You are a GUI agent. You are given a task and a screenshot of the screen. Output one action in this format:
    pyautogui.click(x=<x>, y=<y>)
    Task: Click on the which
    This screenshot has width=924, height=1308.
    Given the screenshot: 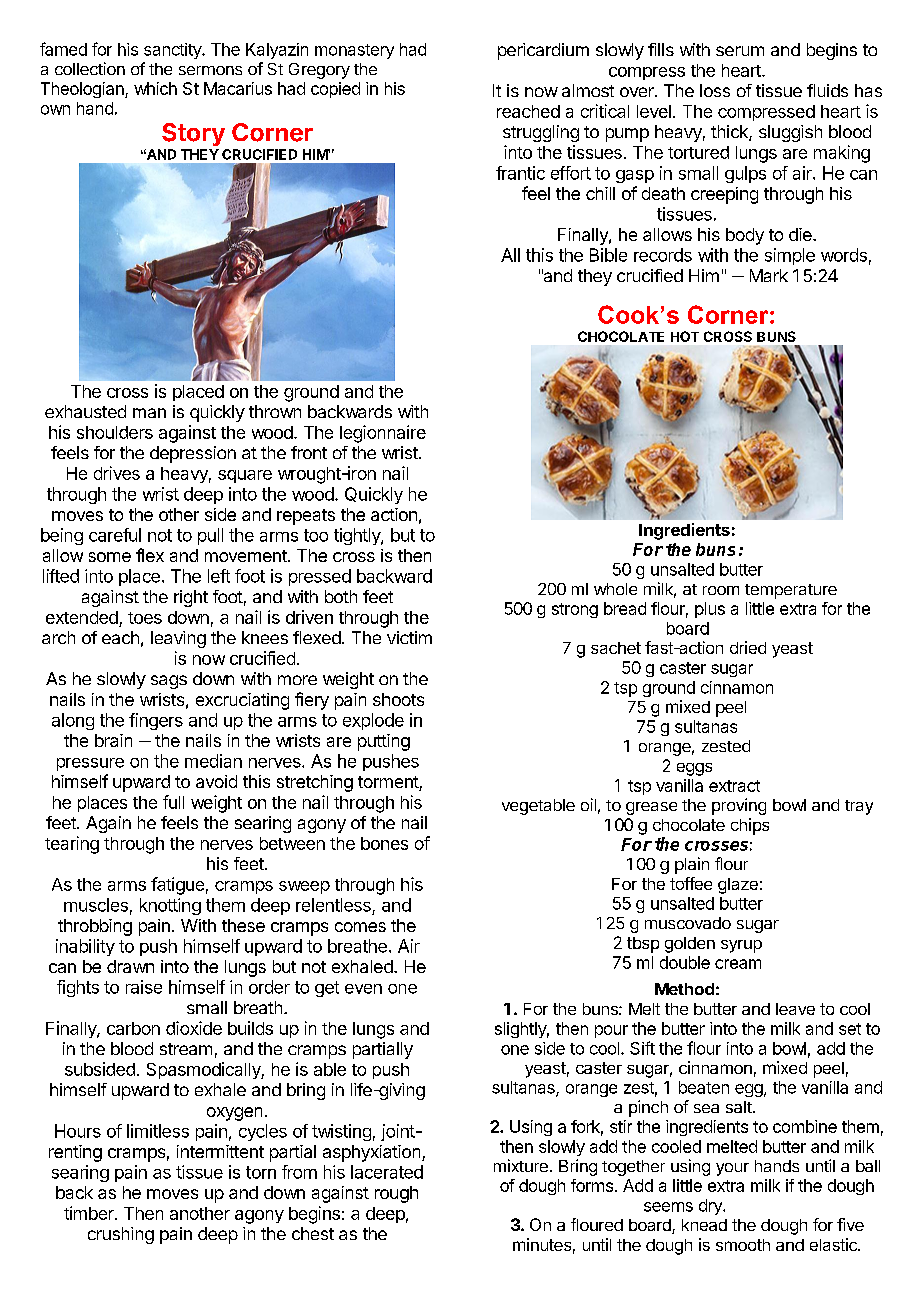 What is the action you would take?
    pyautogui.click(x=155, y=88)
